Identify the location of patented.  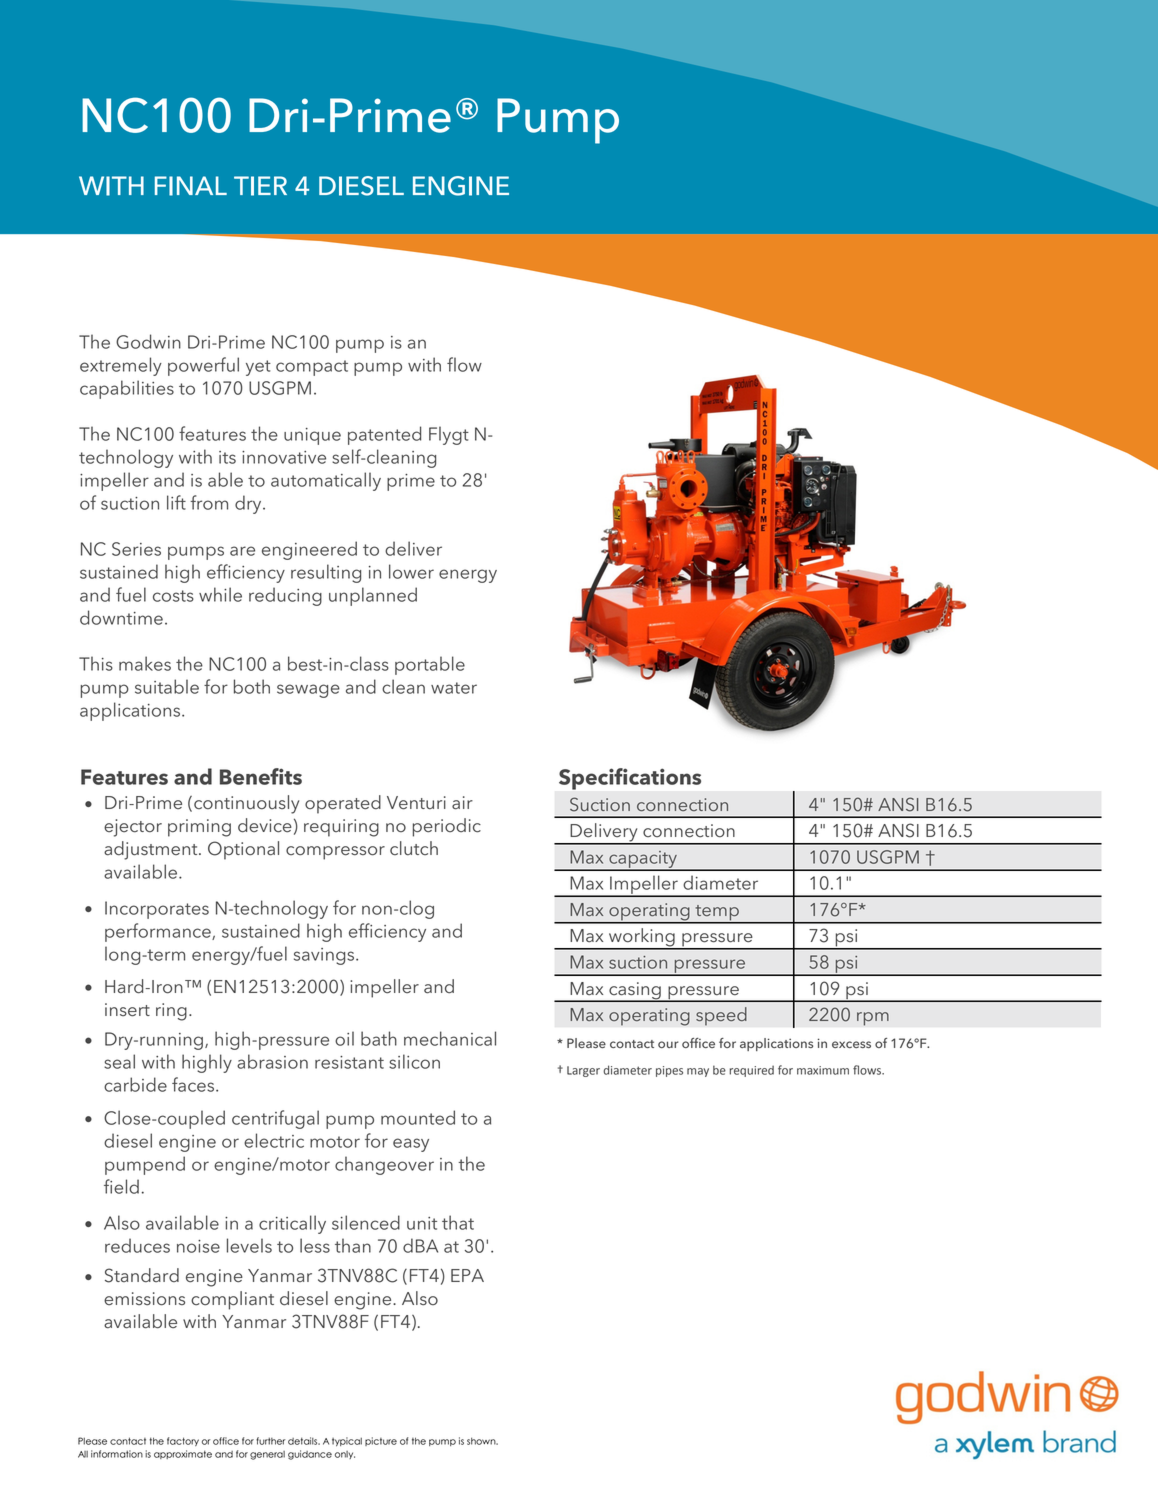
(384, 435).
